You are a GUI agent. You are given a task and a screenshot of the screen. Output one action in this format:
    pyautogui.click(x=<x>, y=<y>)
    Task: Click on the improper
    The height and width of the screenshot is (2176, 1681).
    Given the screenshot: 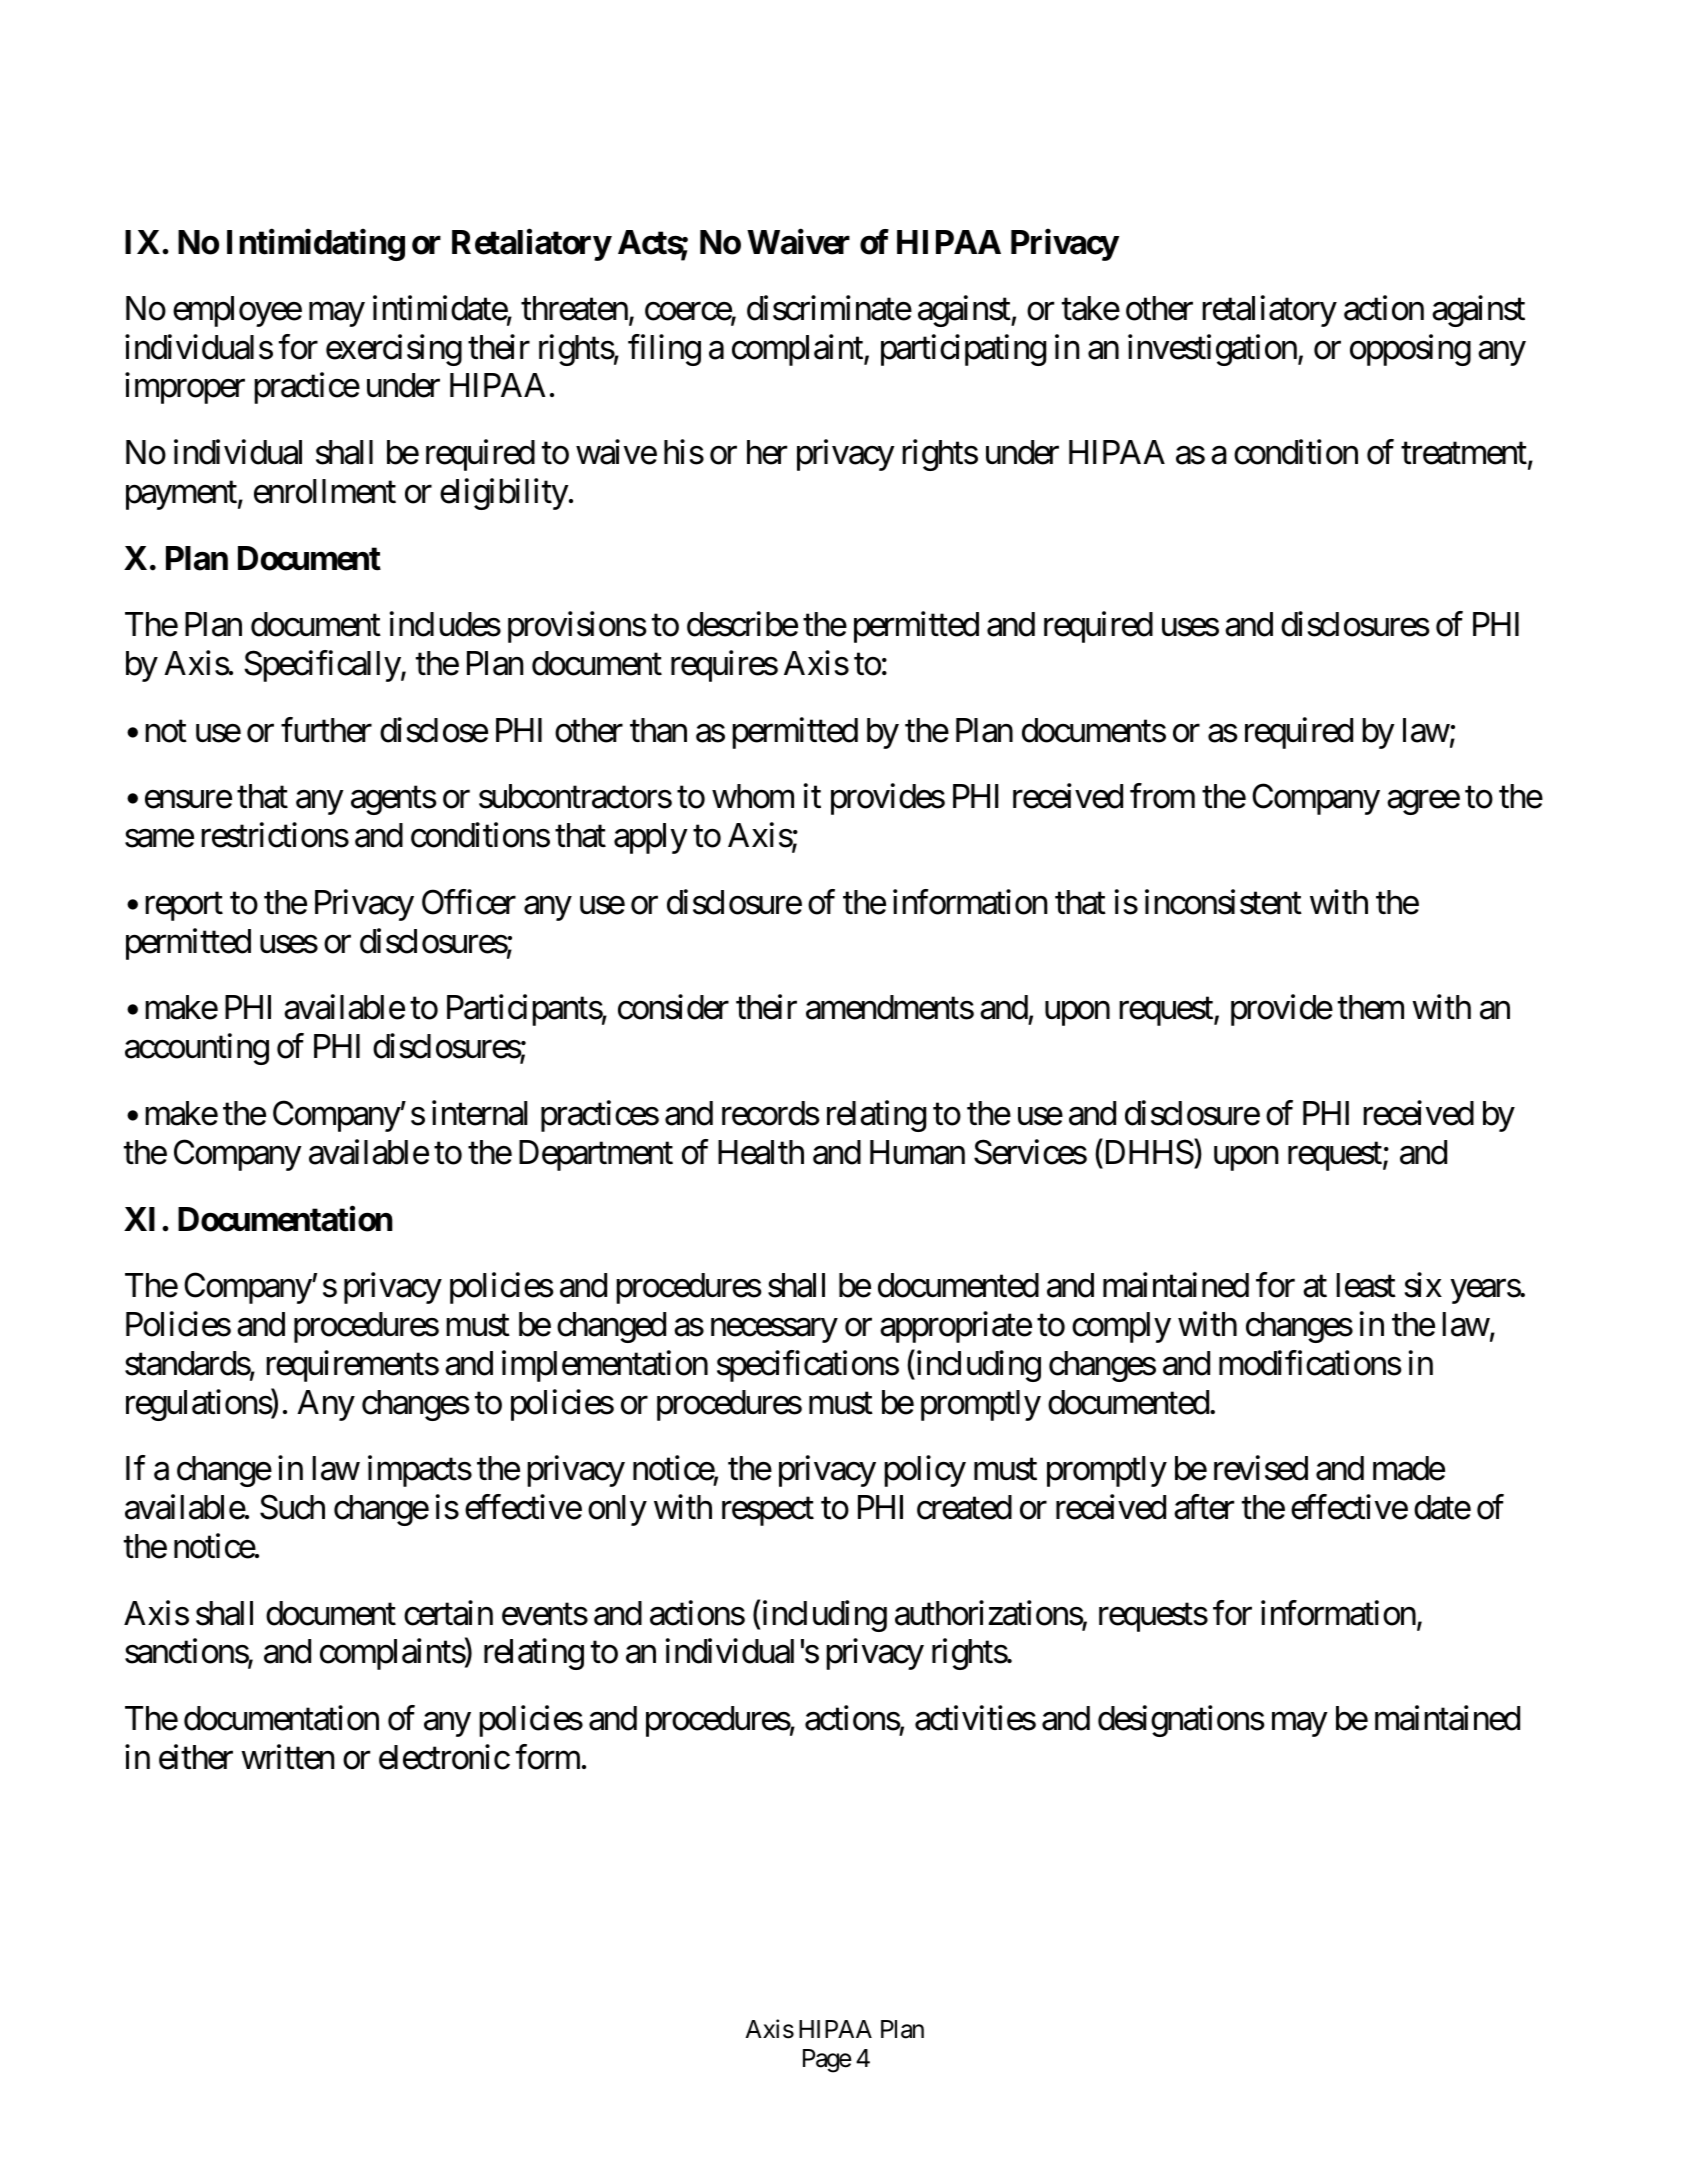 What is the action you would take?
    pyautogui.click(x=185, y=388)
